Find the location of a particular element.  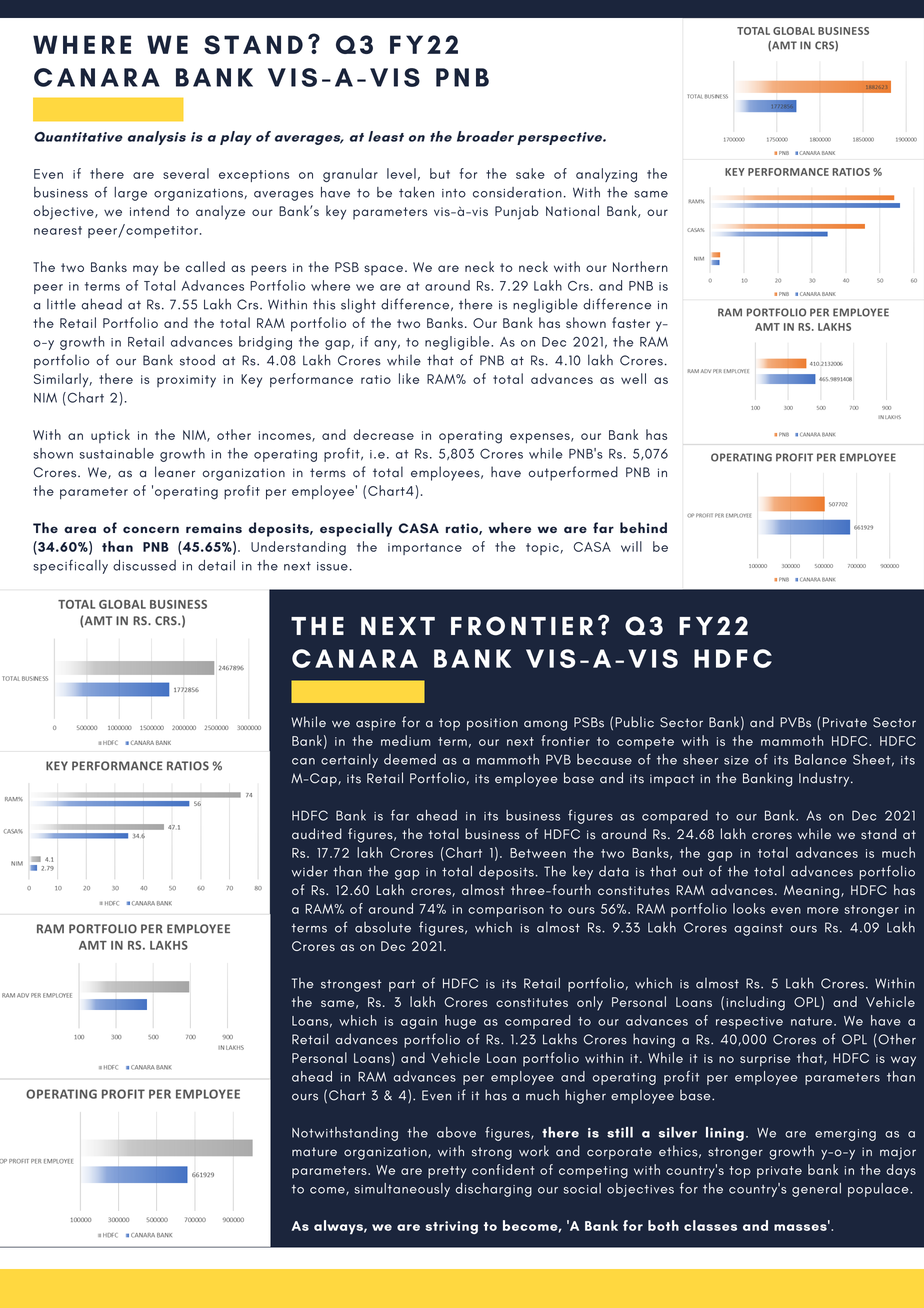

proximity is located at coordinates (186, 381).
